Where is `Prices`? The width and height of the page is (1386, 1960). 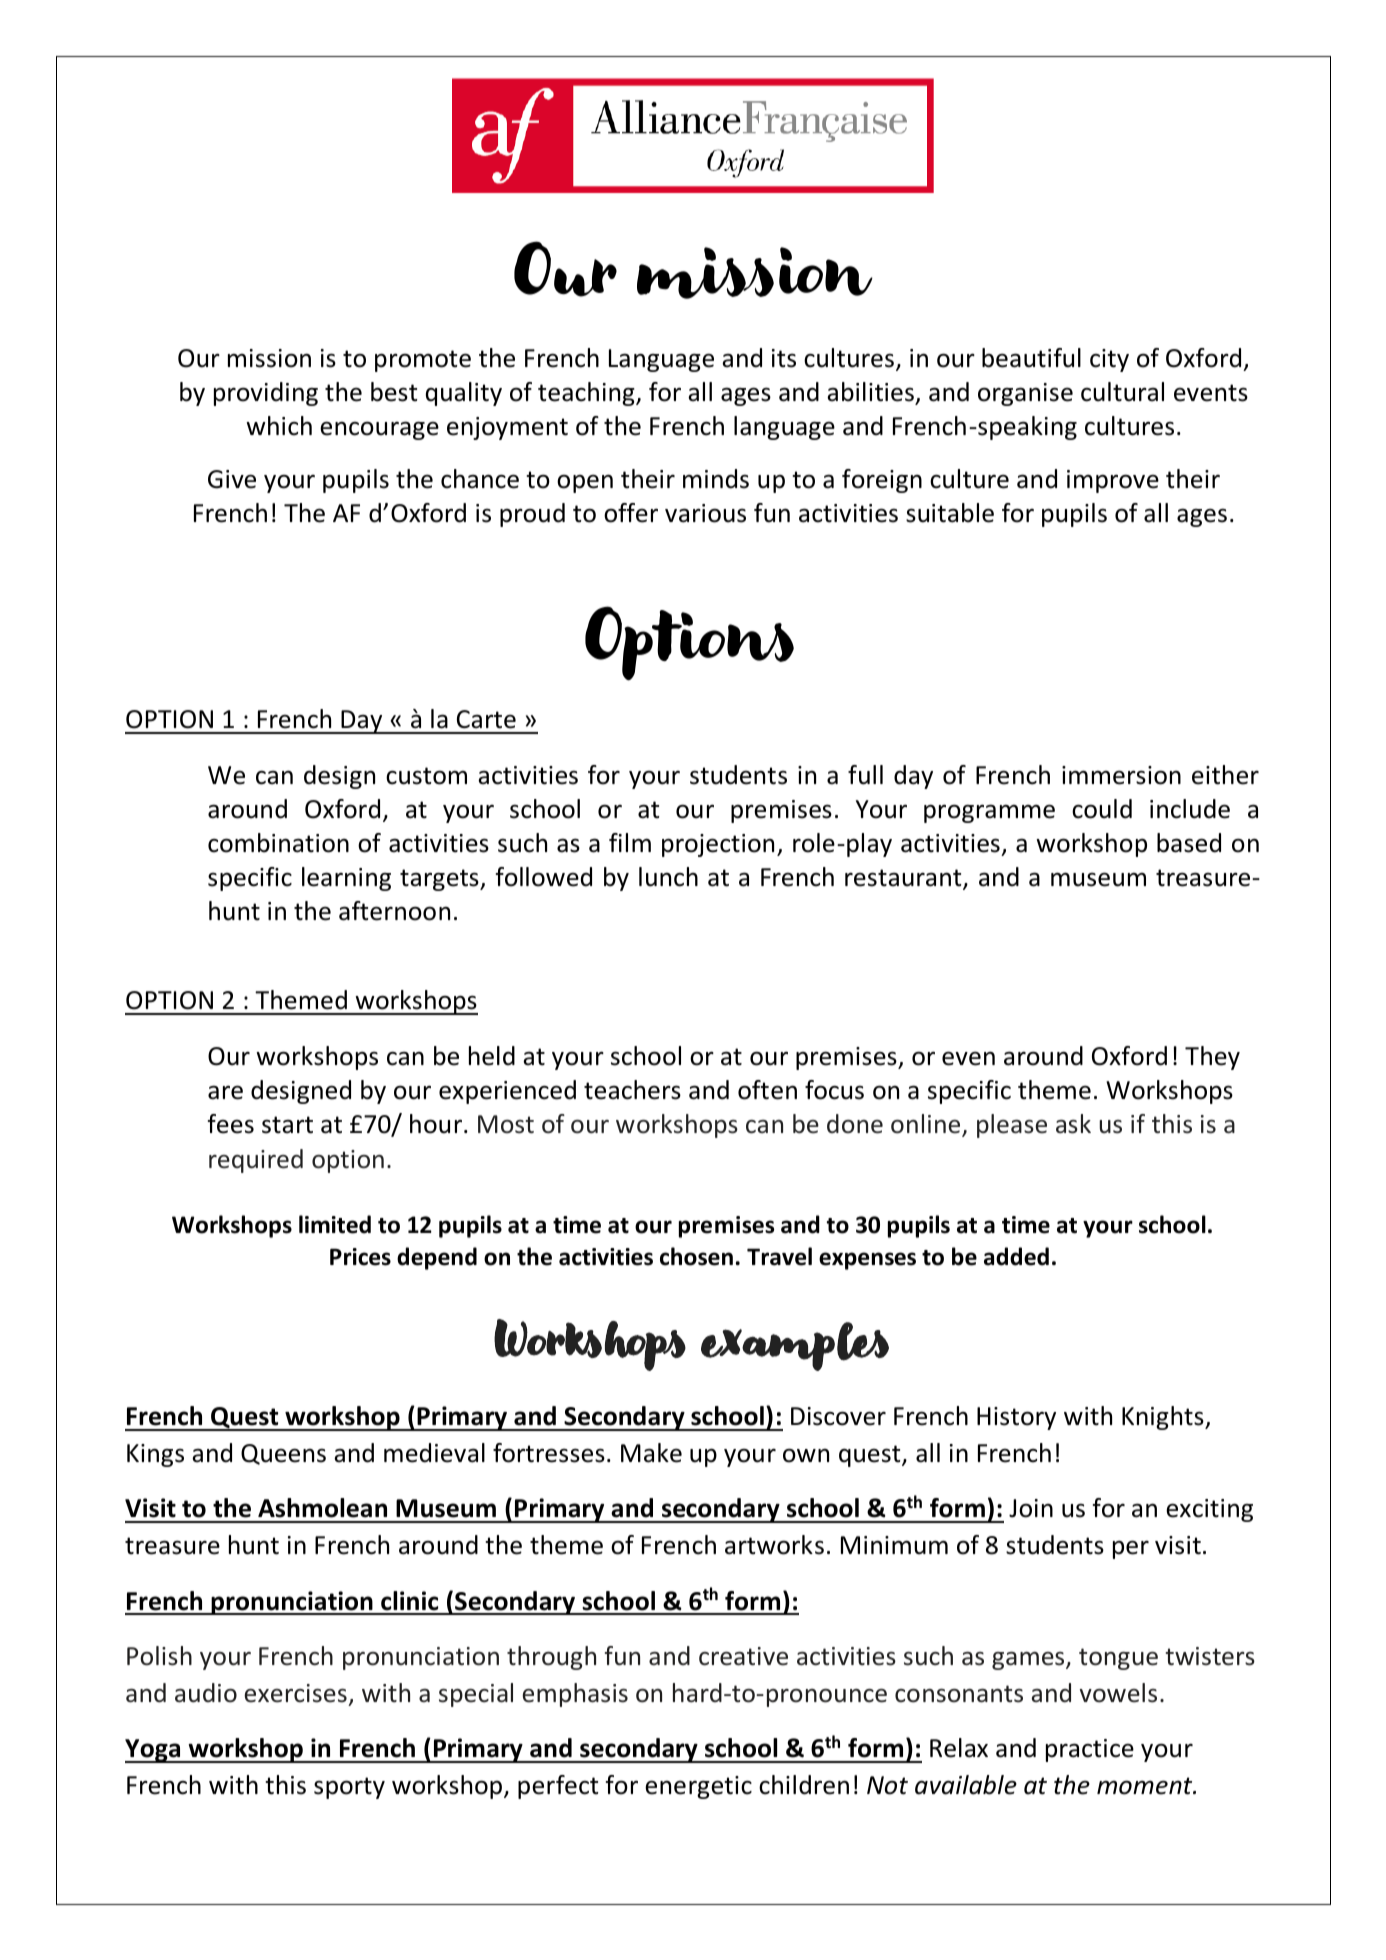 Prices is located at coordinates (360, 1257).
